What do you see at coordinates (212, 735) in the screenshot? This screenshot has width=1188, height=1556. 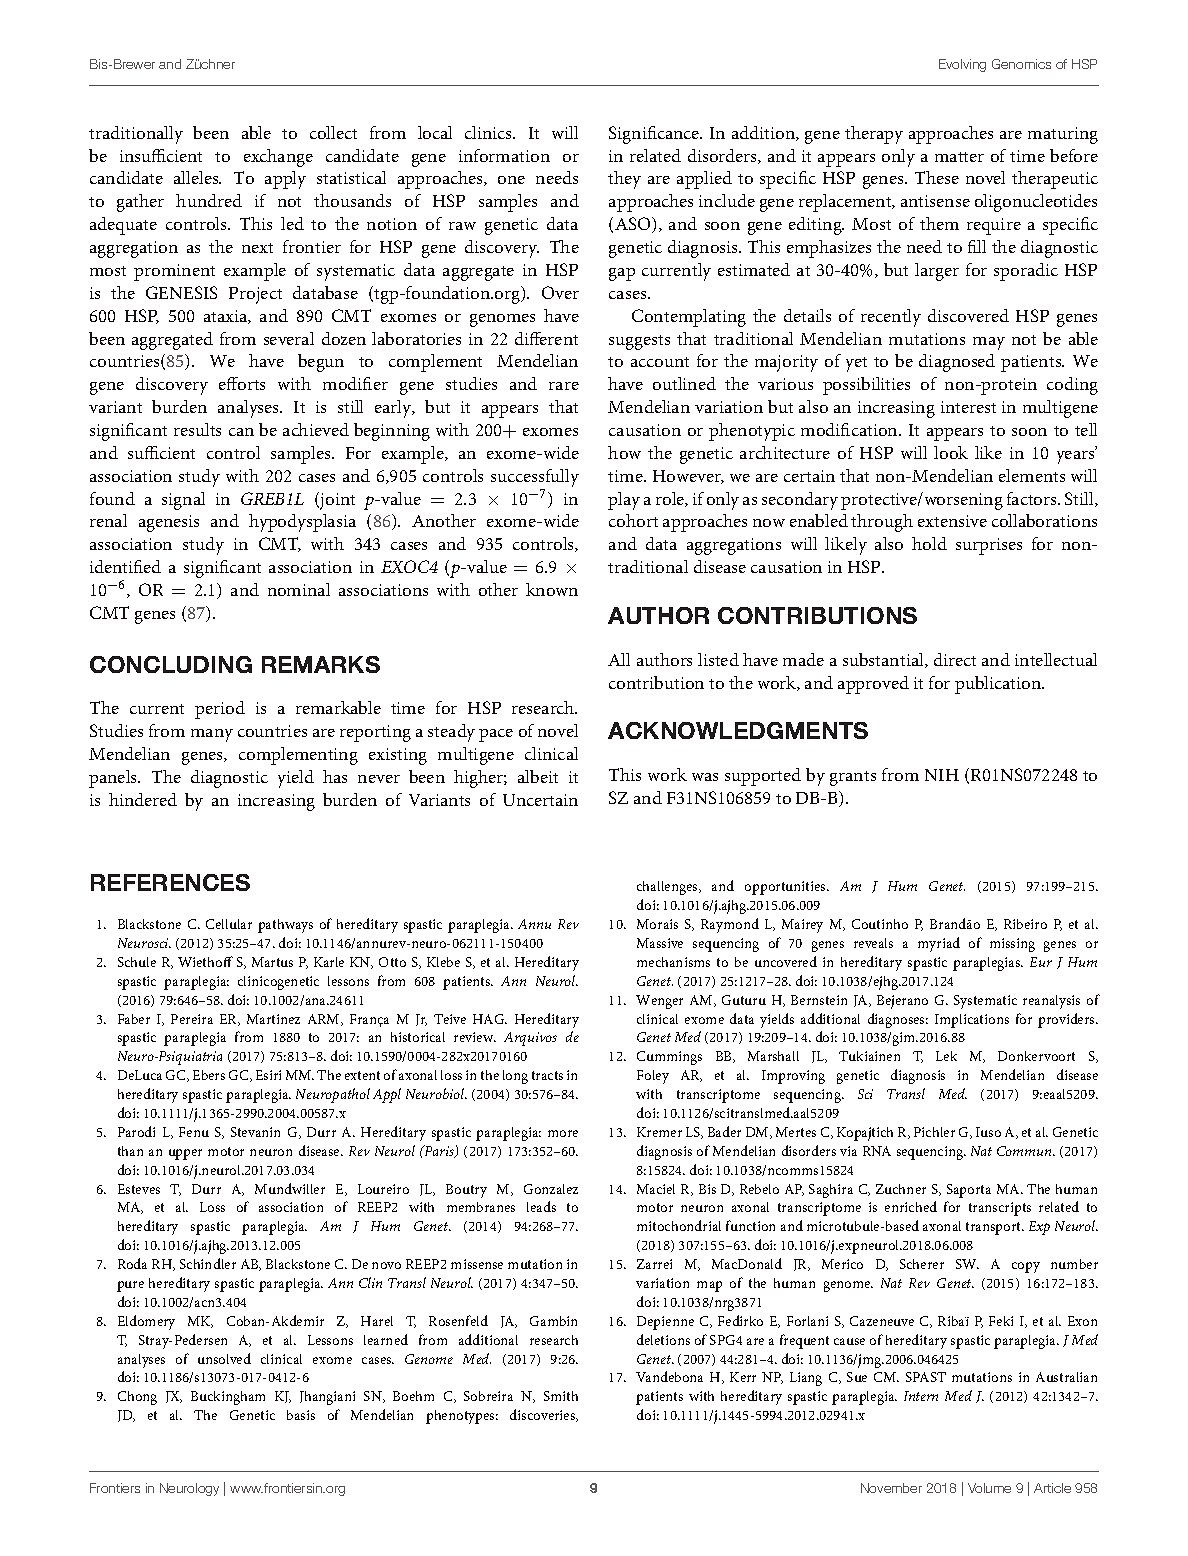 I see `many` at bounding box center [212, 735].
